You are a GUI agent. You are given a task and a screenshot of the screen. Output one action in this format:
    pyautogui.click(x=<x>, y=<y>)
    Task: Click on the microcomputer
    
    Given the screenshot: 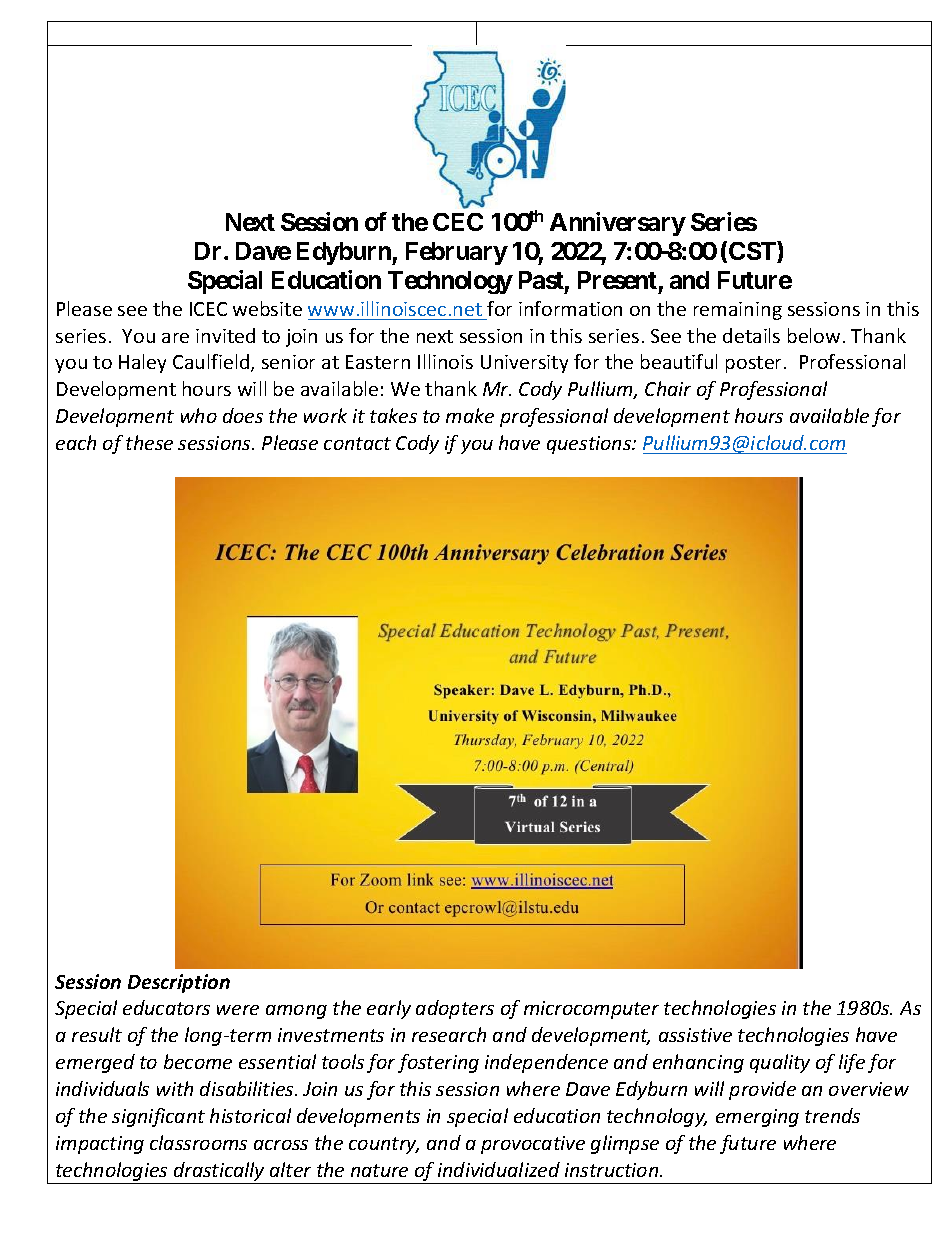 What is the action you would take?
    pyautogui.click(x=591, y=1010)
